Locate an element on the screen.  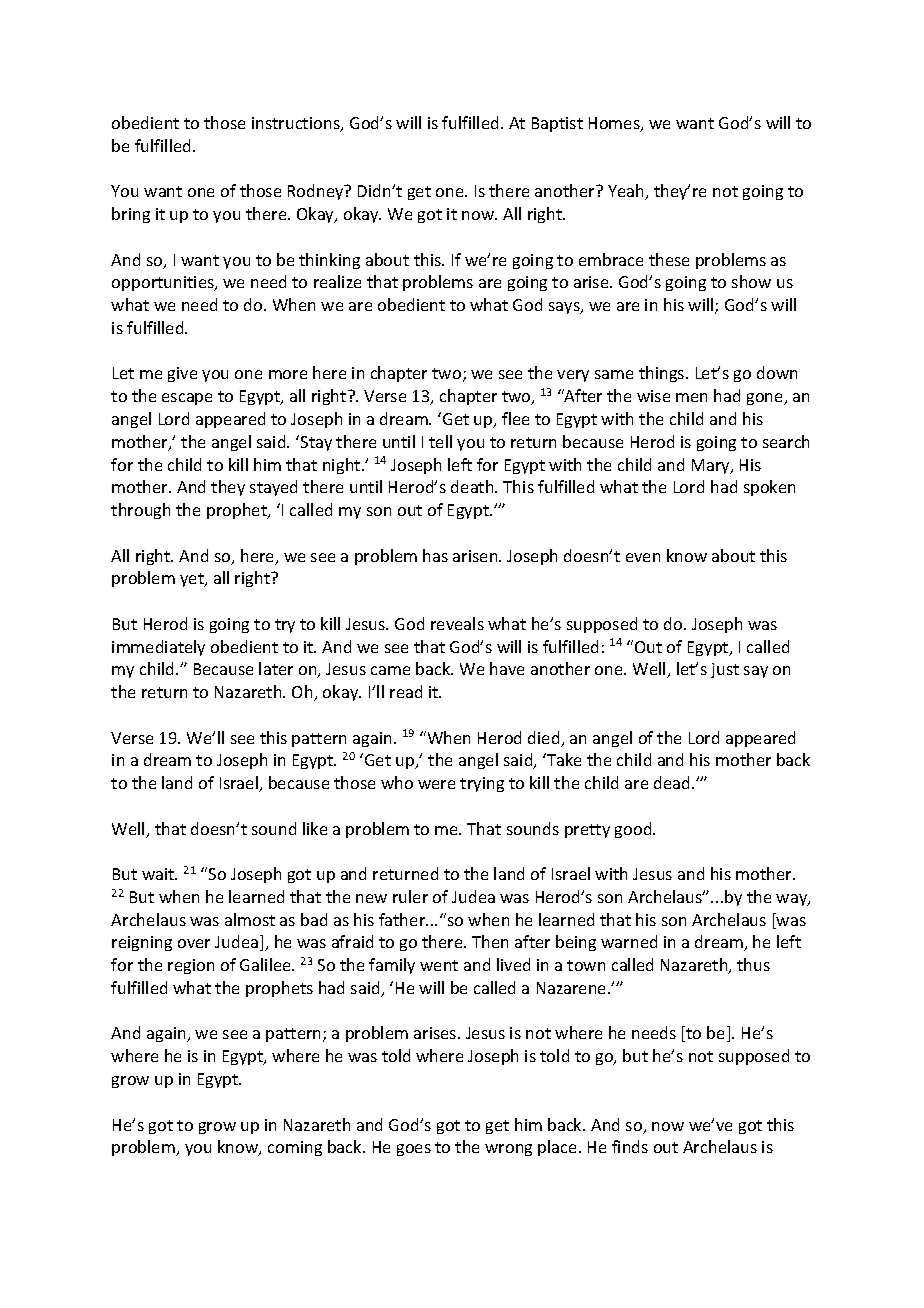
coming is located at coordinates (295, 1148).
